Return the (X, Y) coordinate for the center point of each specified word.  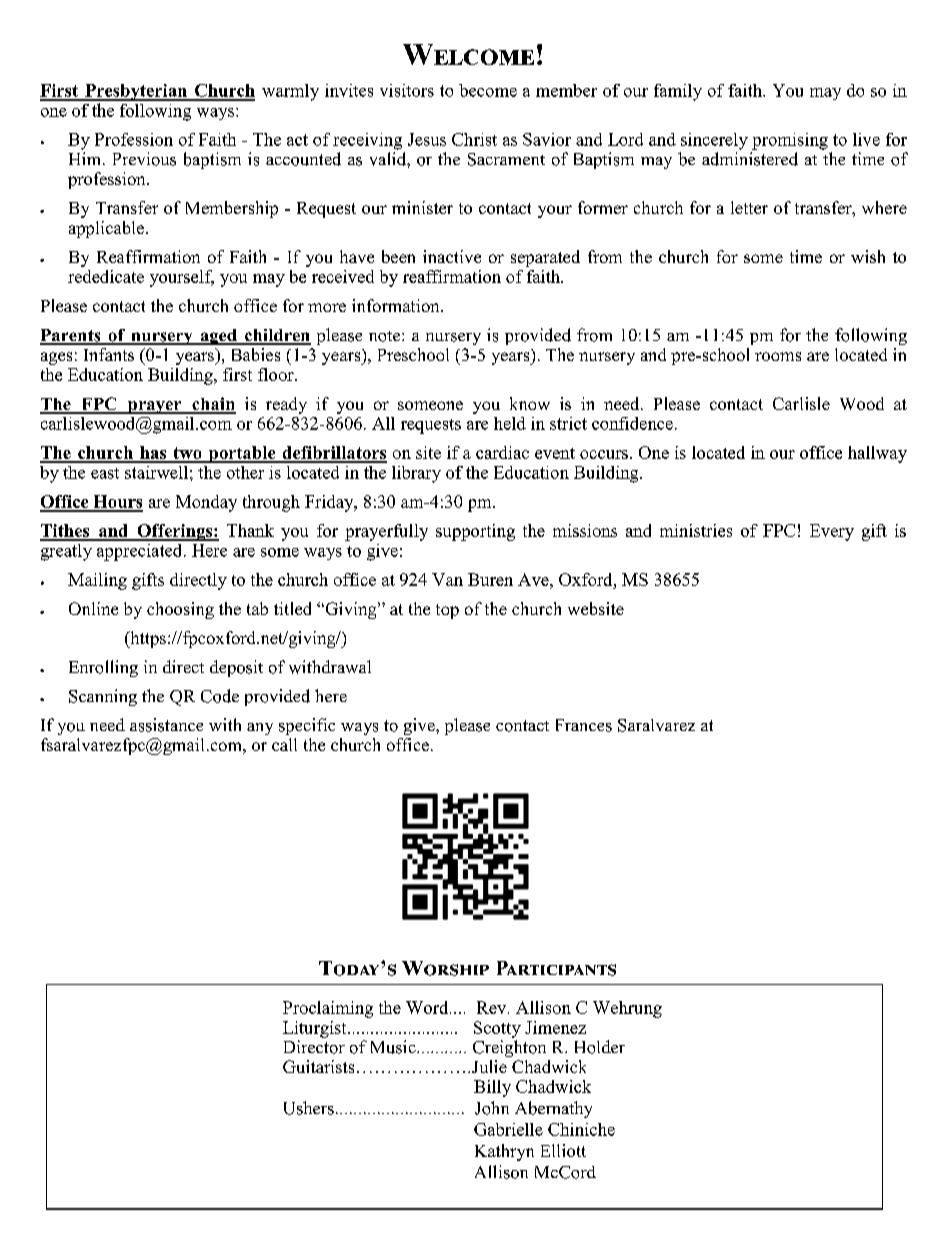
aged (218, 337)
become (488, 90)
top (447, 611)
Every (832, 532)
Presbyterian (136, 92)
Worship (445, 968)
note (386, 336)
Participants (556, 968)
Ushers (309, 1108)
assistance (166, 725)
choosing (180, 610)
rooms (778, 356)
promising (790, 141)
